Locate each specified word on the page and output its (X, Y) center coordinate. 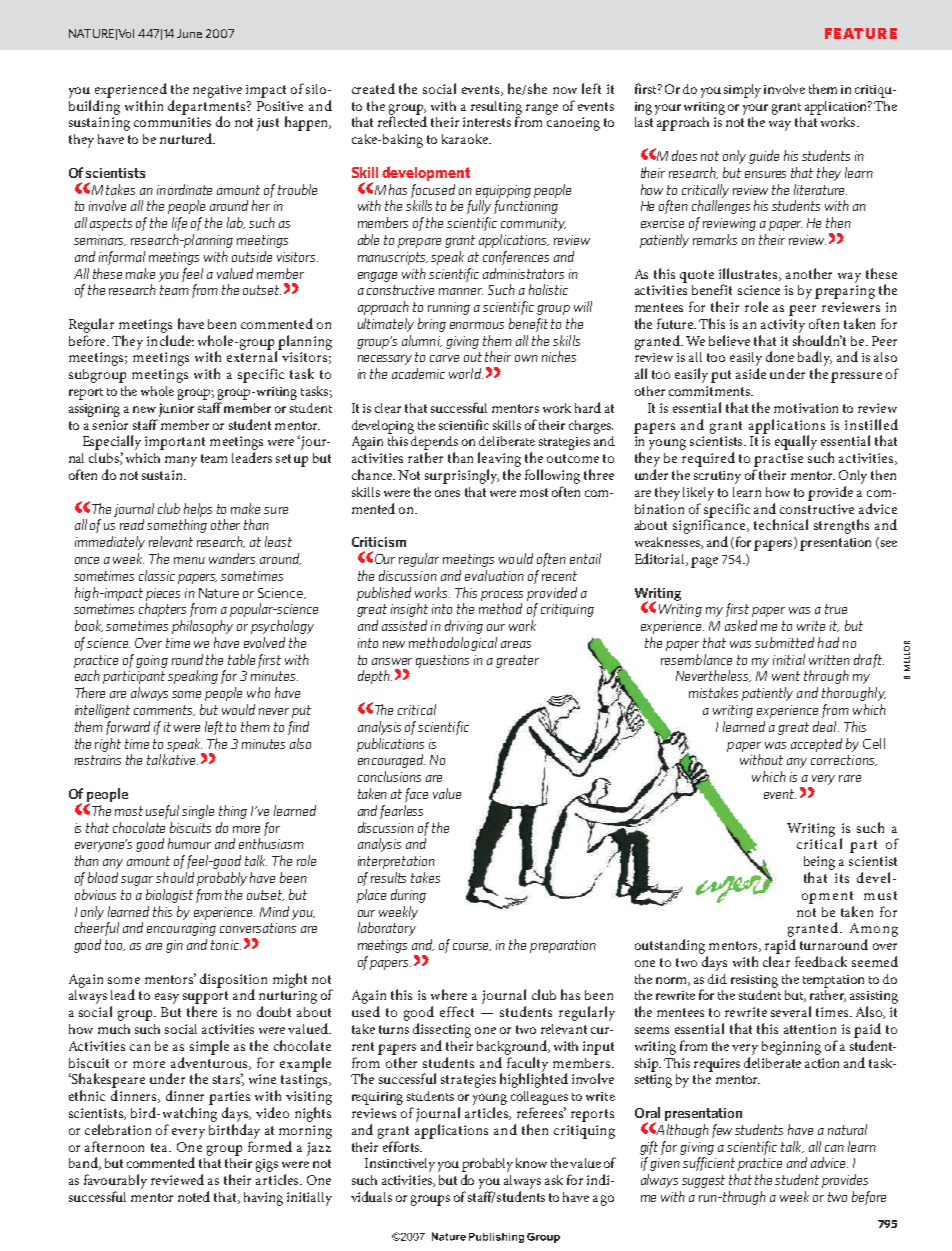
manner (461, 291)
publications (390, 745)
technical (781, 524)
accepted (816, 745)
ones (447, 493)
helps (198, 510)
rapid (780, 946)
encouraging (181, 929)
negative (217, 91)
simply (742, 91)
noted (194, 1196)
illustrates (750, 274)
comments (164, 710)
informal (122, 258)
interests (487, 122)
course (472, 947)
